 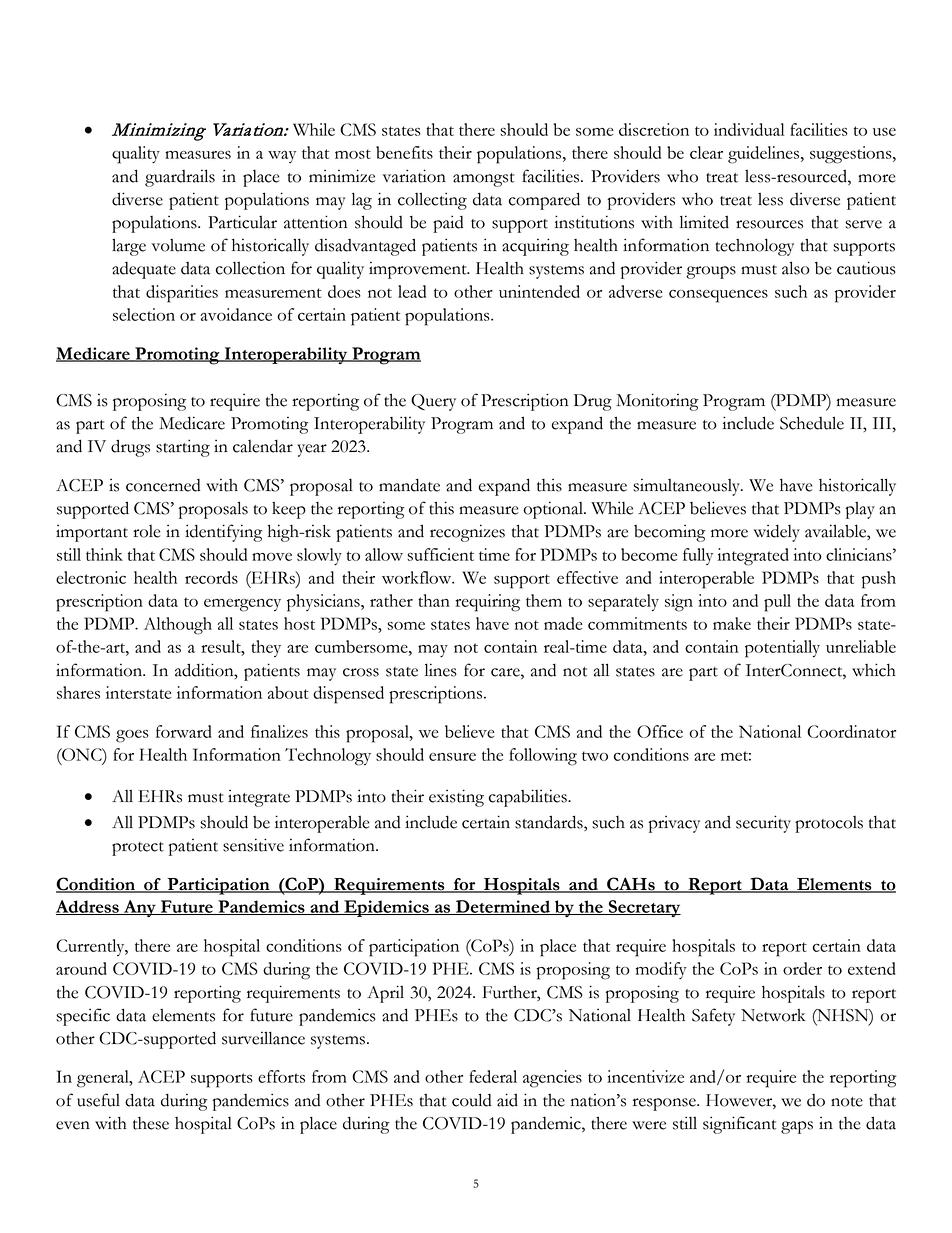 I want to click on mandate, so click(x=409, y=485).
